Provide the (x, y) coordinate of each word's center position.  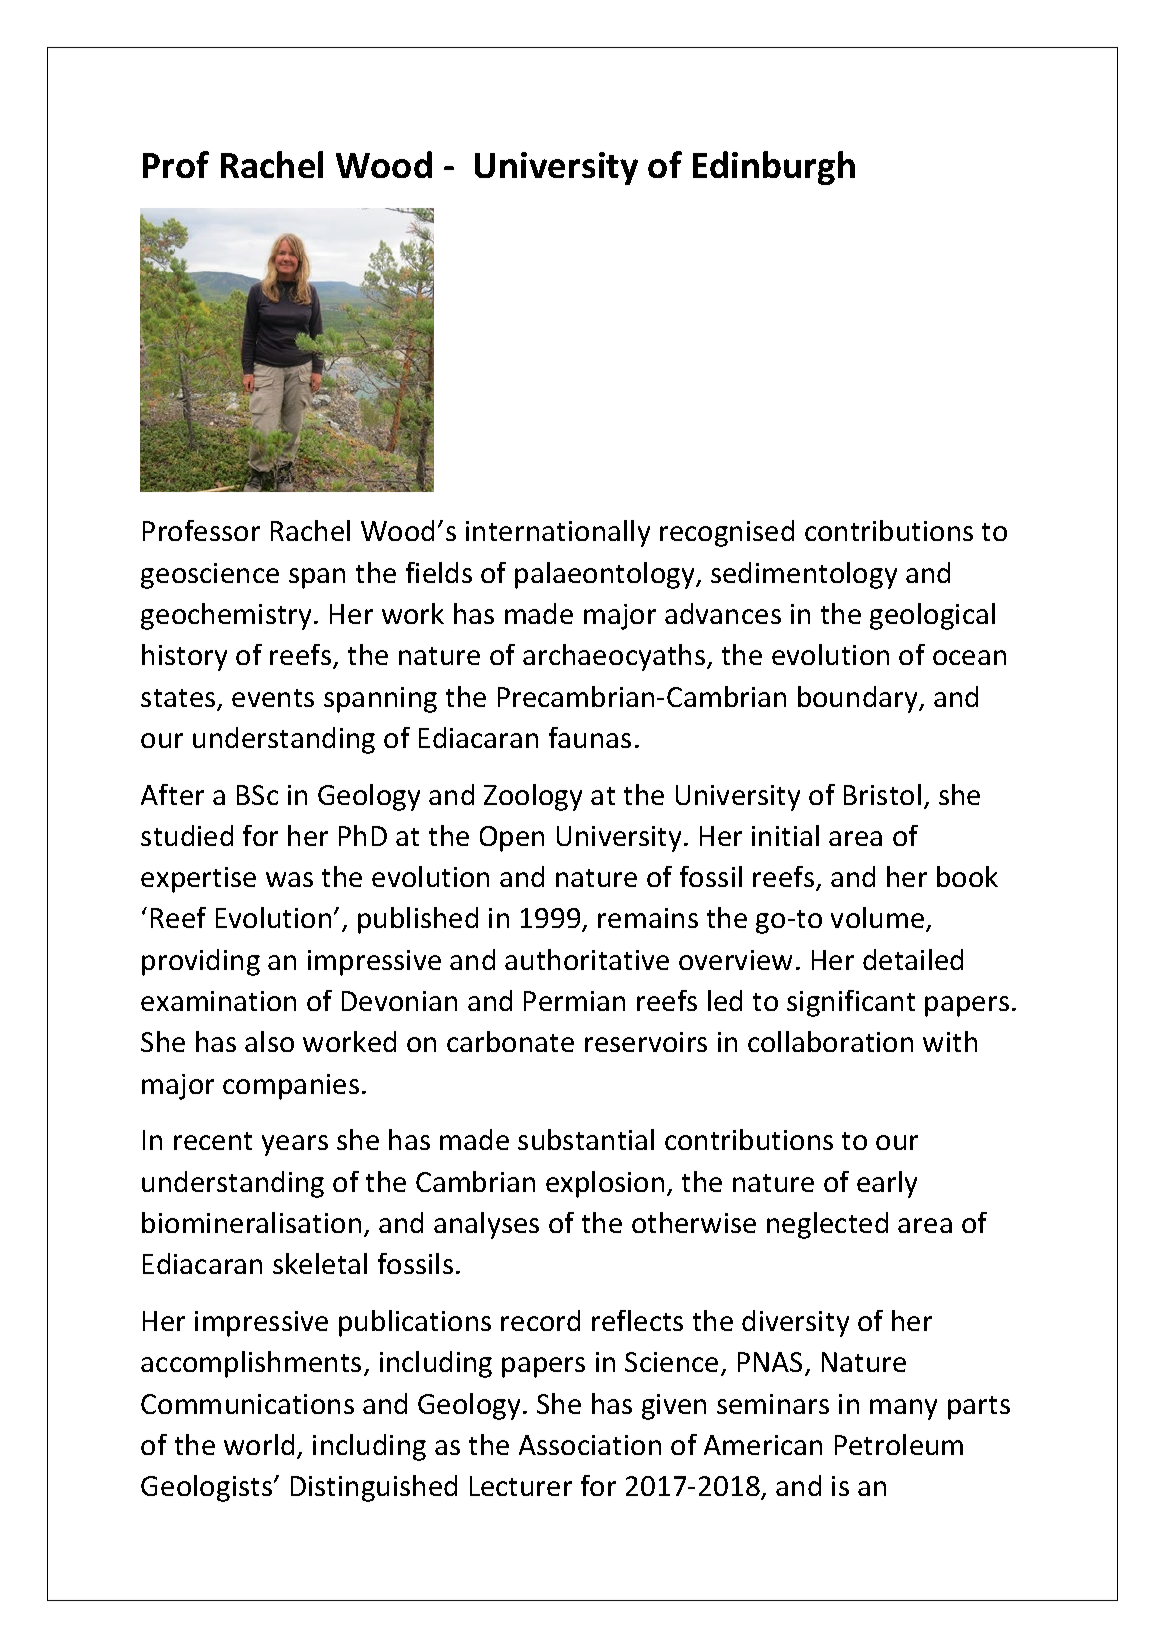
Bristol (882, 794)
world (259, 1444)
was (289, 879)
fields (439, 572)
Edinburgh (774, 168)
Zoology (533, 797)
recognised (727, 533)
